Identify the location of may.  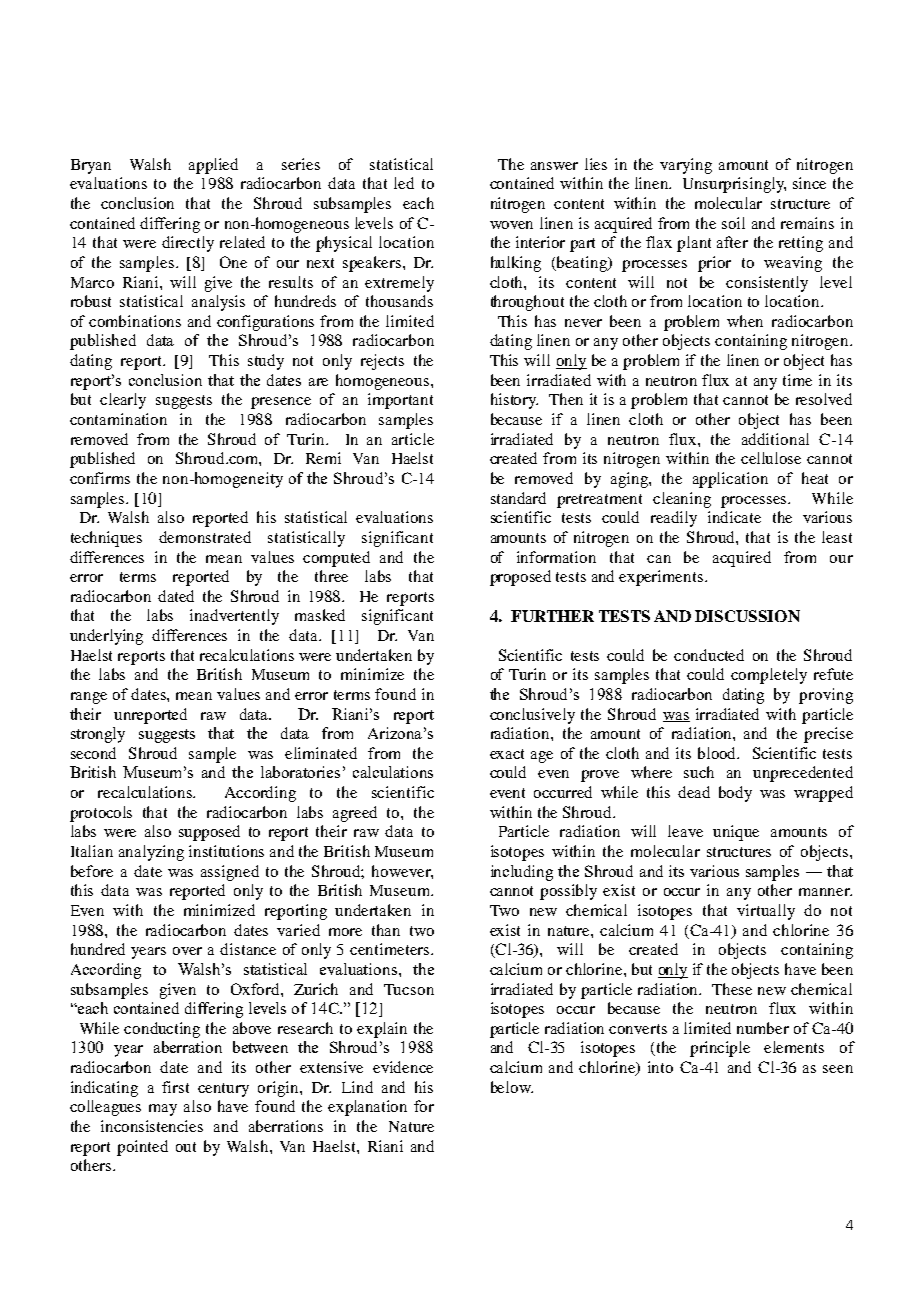
(163, 1110).
